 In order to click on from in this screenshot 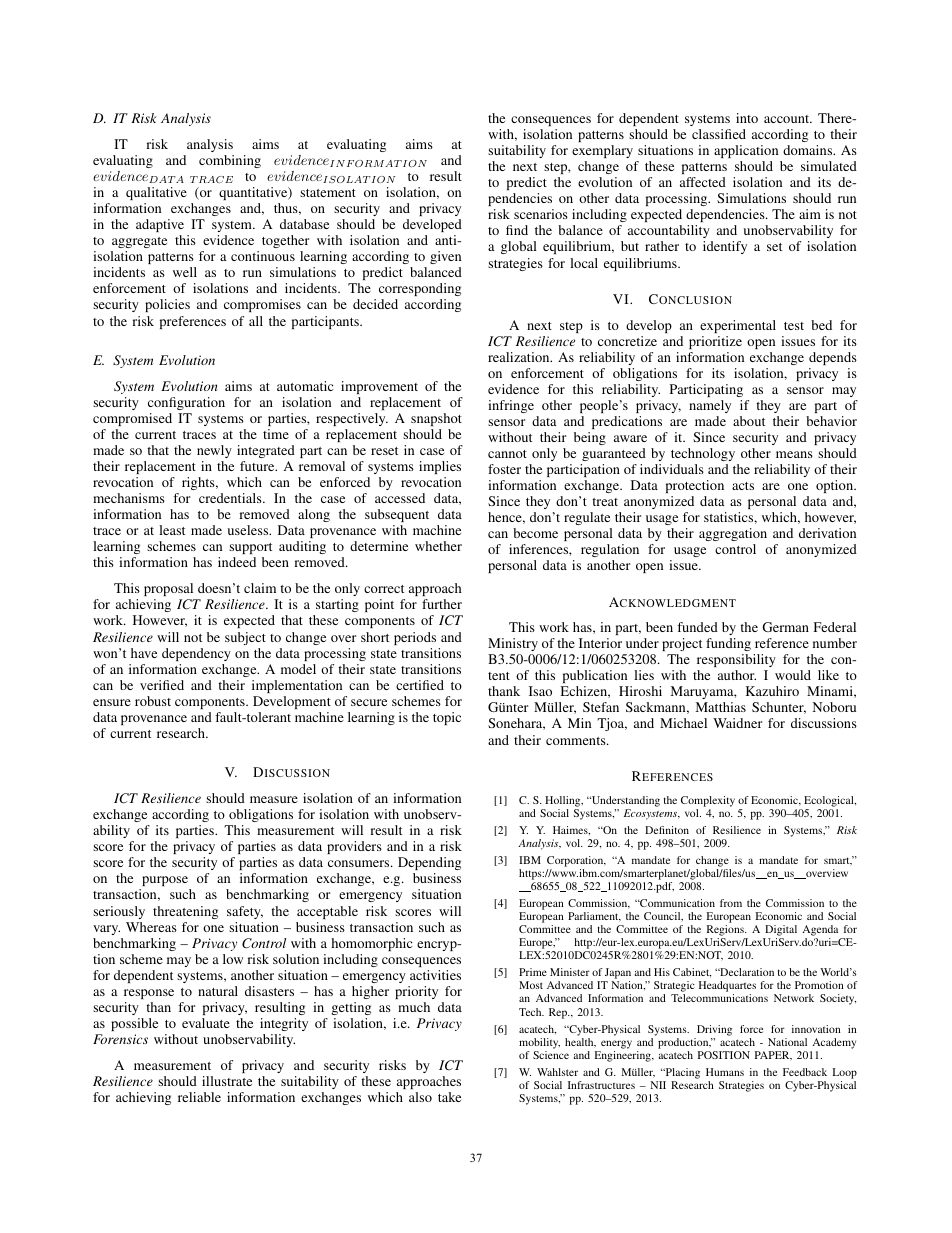, I will do `click(731, 903)`.
